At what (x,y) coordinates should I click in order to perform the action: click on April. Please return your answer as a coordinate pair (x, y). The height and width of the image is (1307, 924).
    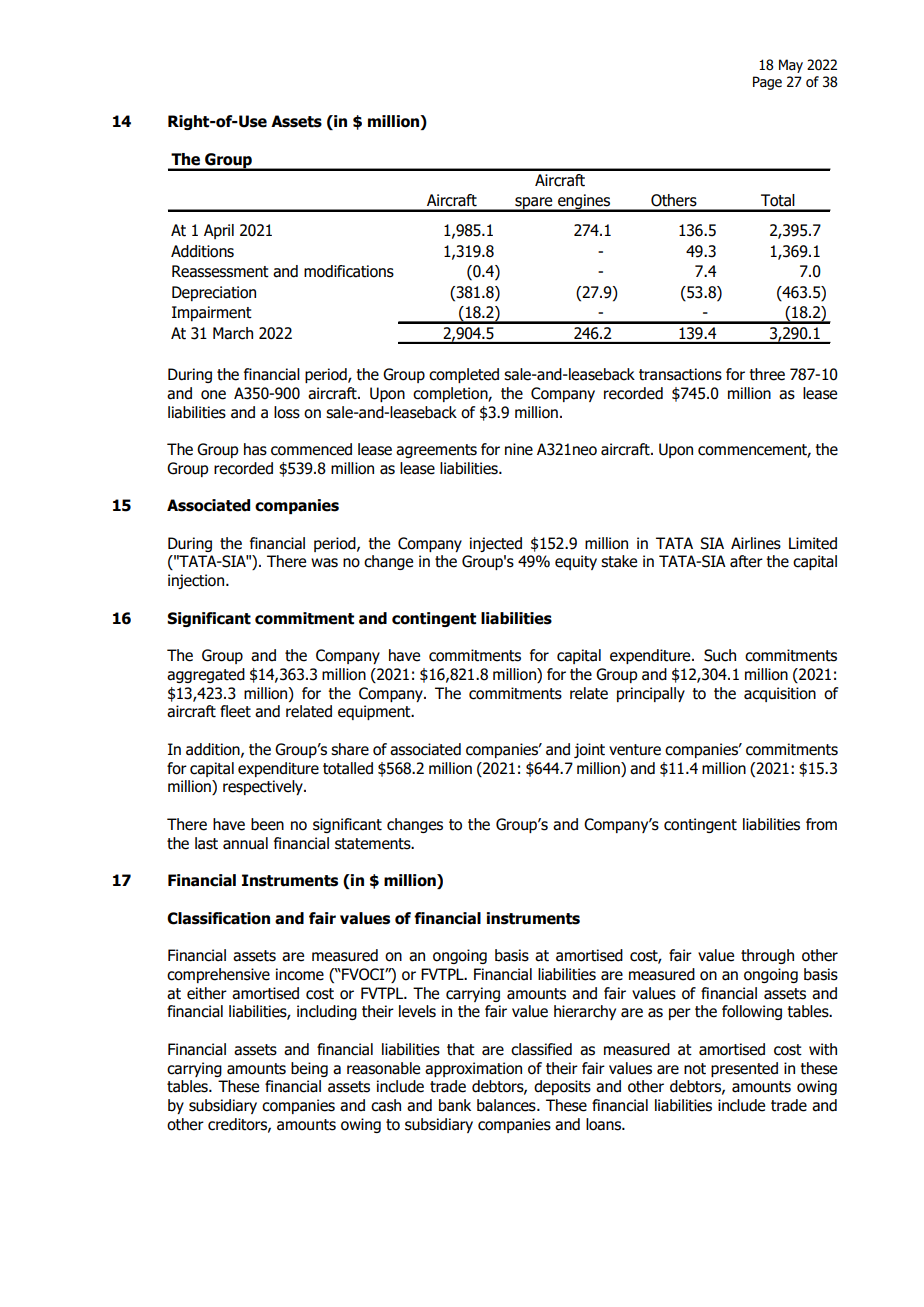
    Looking at the image, I should click on (219, 231).
